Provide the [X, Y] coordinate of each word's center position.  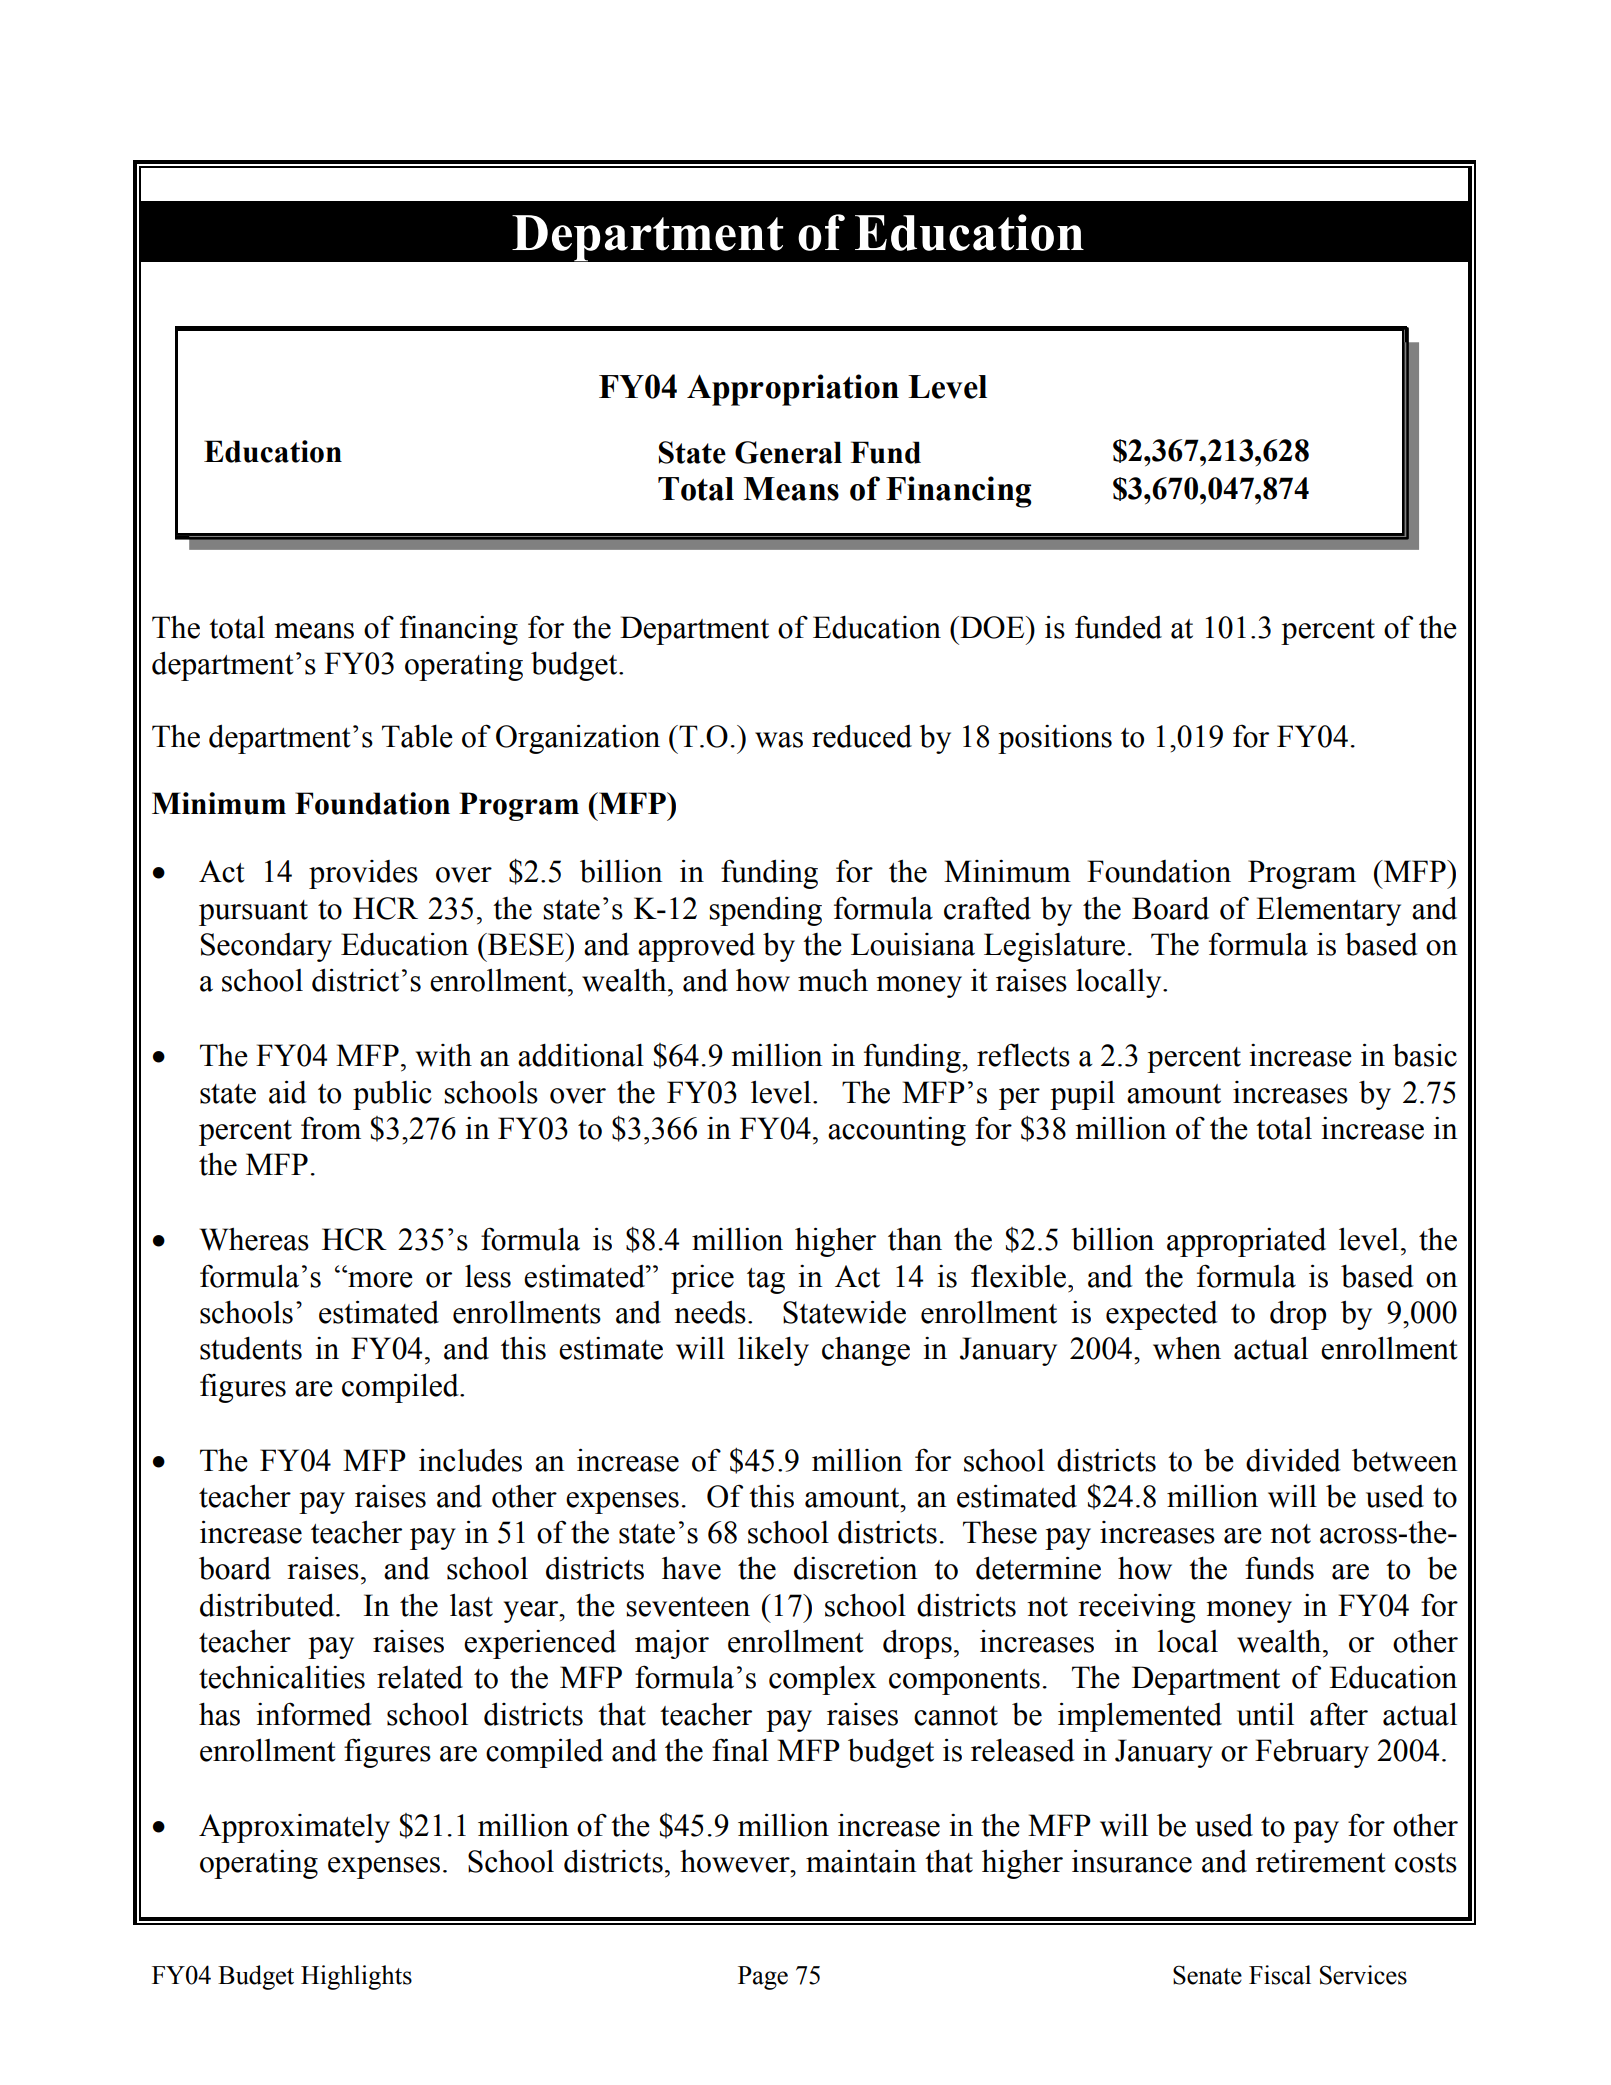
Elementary [1328, 911]
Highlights [356, 1977]
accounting [897, 1131]
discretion [856, 1568]
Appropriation [793, 390]
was [779, 740]
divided [1293, 1460]
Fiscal [1280, 1975]
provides [363, 874]
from [331, 1128]
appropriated [1246, 1242]
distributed [268, 1605]
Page [763, 1978]
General [788, 452]
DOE [992, 627]
